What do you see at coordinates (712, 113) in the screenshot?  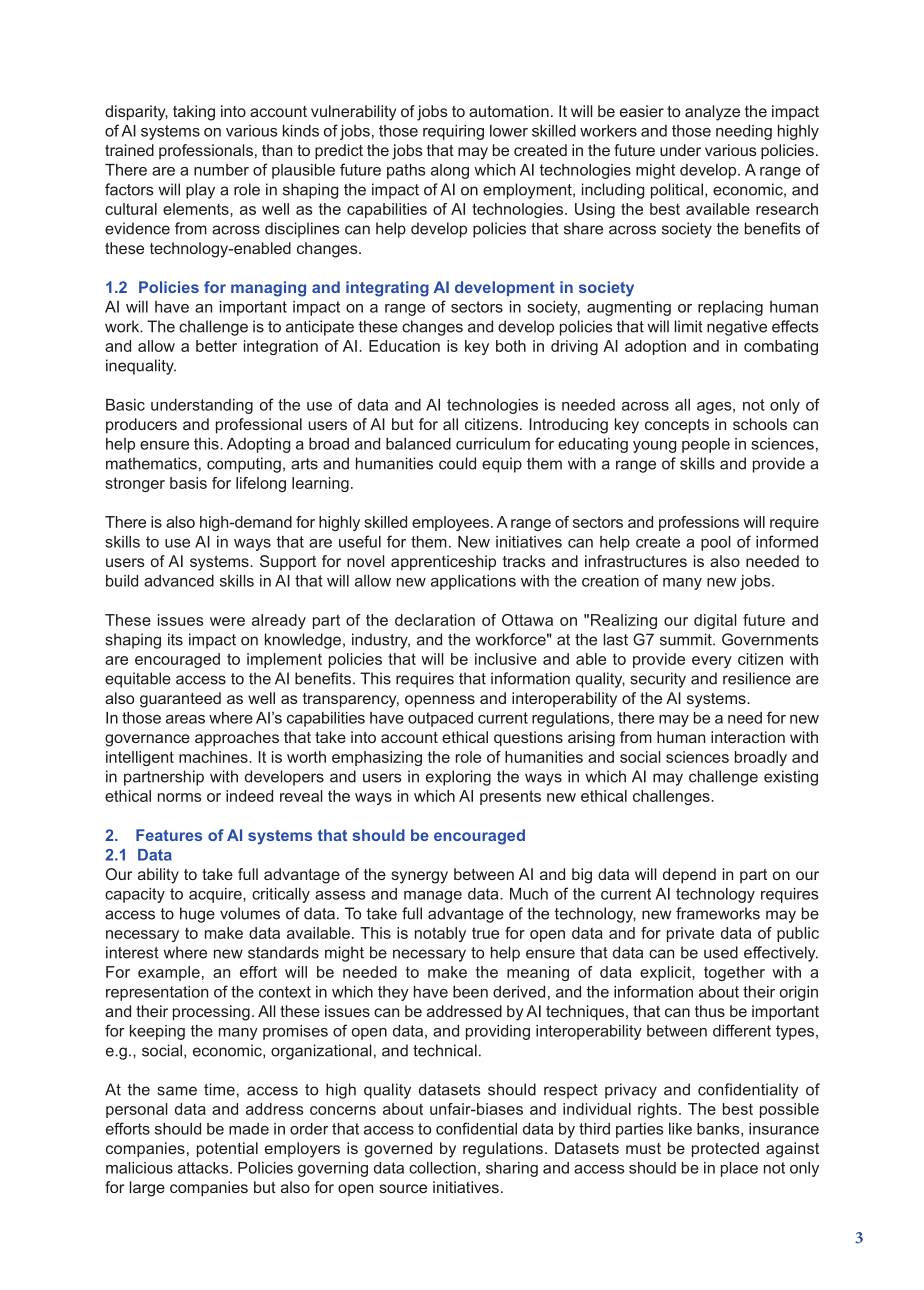 I see `analyze` at bounding box center [712, 113].
